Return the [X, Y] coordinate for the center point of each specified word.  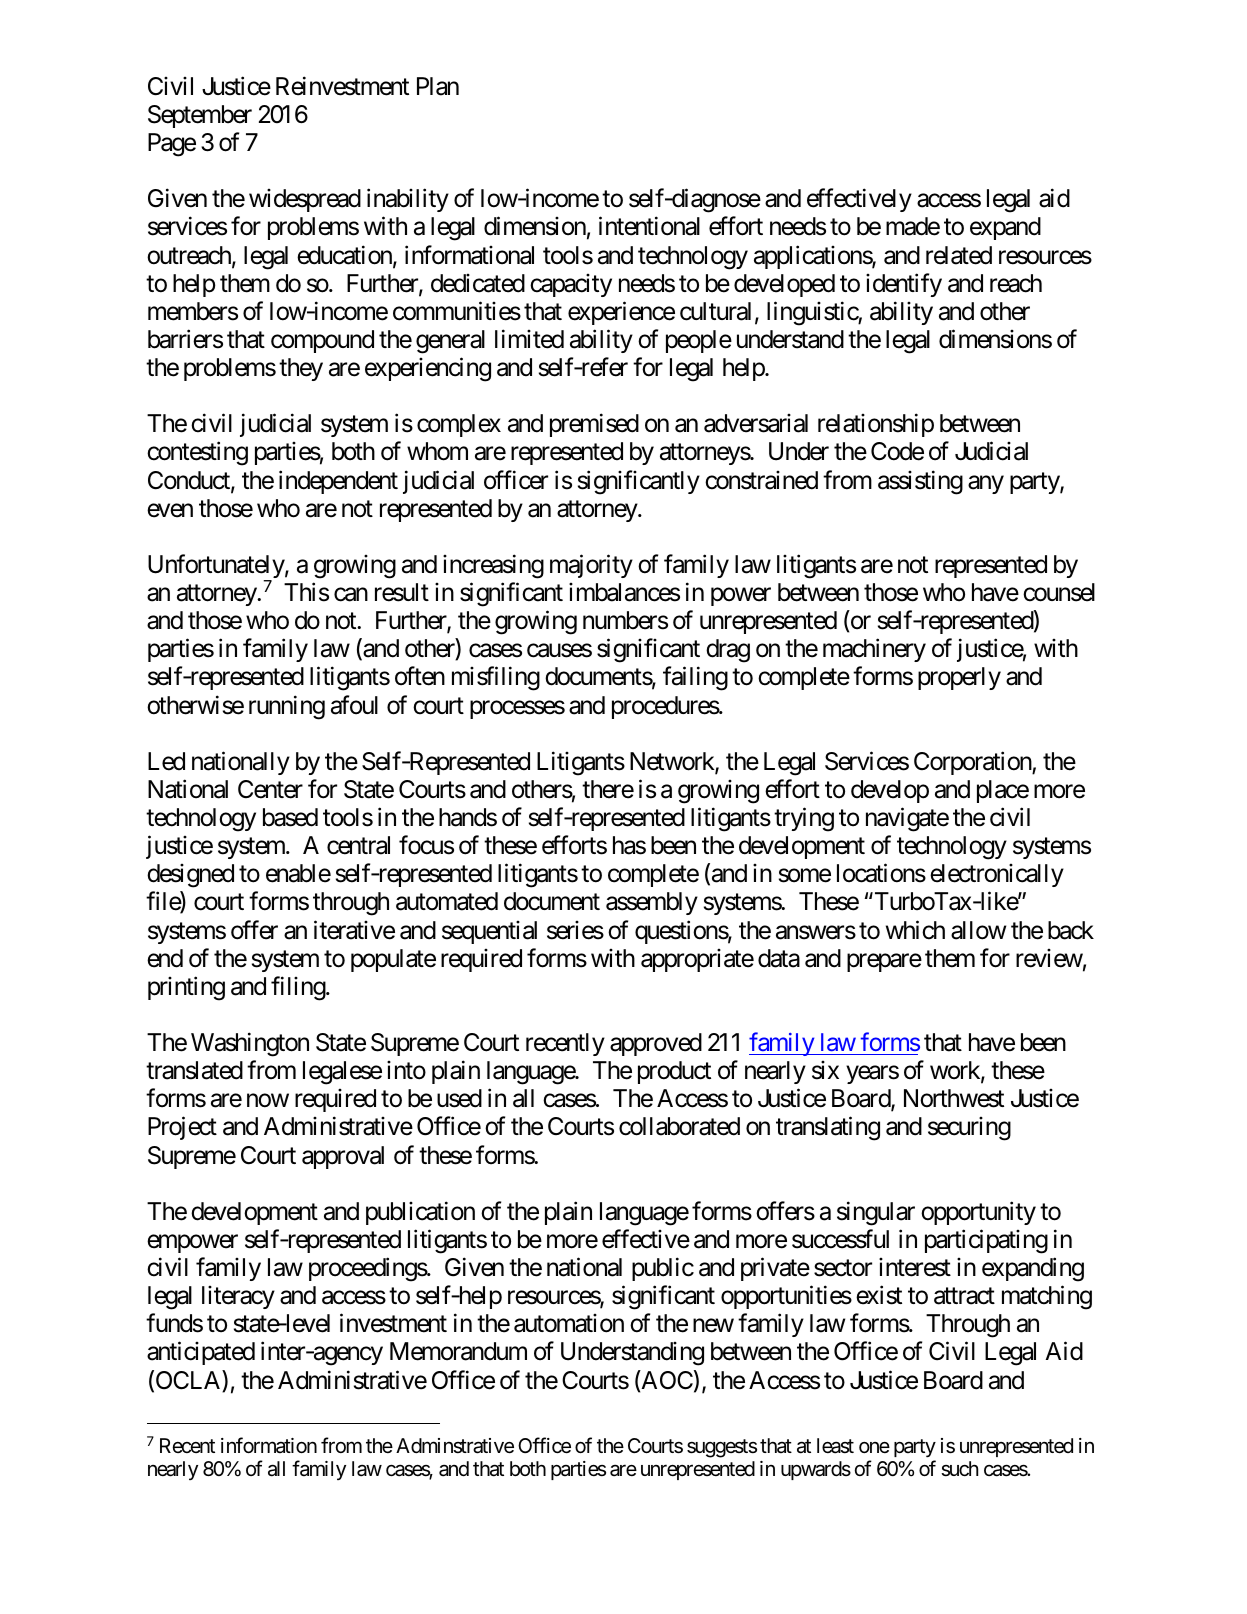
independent [338, 482]
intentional [649, 226]
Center [270, 789]
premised [594, 425]
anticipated [201, 1353]
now [268, 1101]
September [200, 116]
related [959, 255]
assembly [652, 903]
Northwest [954, 1098]
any [986, 484]
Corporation [973, 763]
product [674, 1072]
